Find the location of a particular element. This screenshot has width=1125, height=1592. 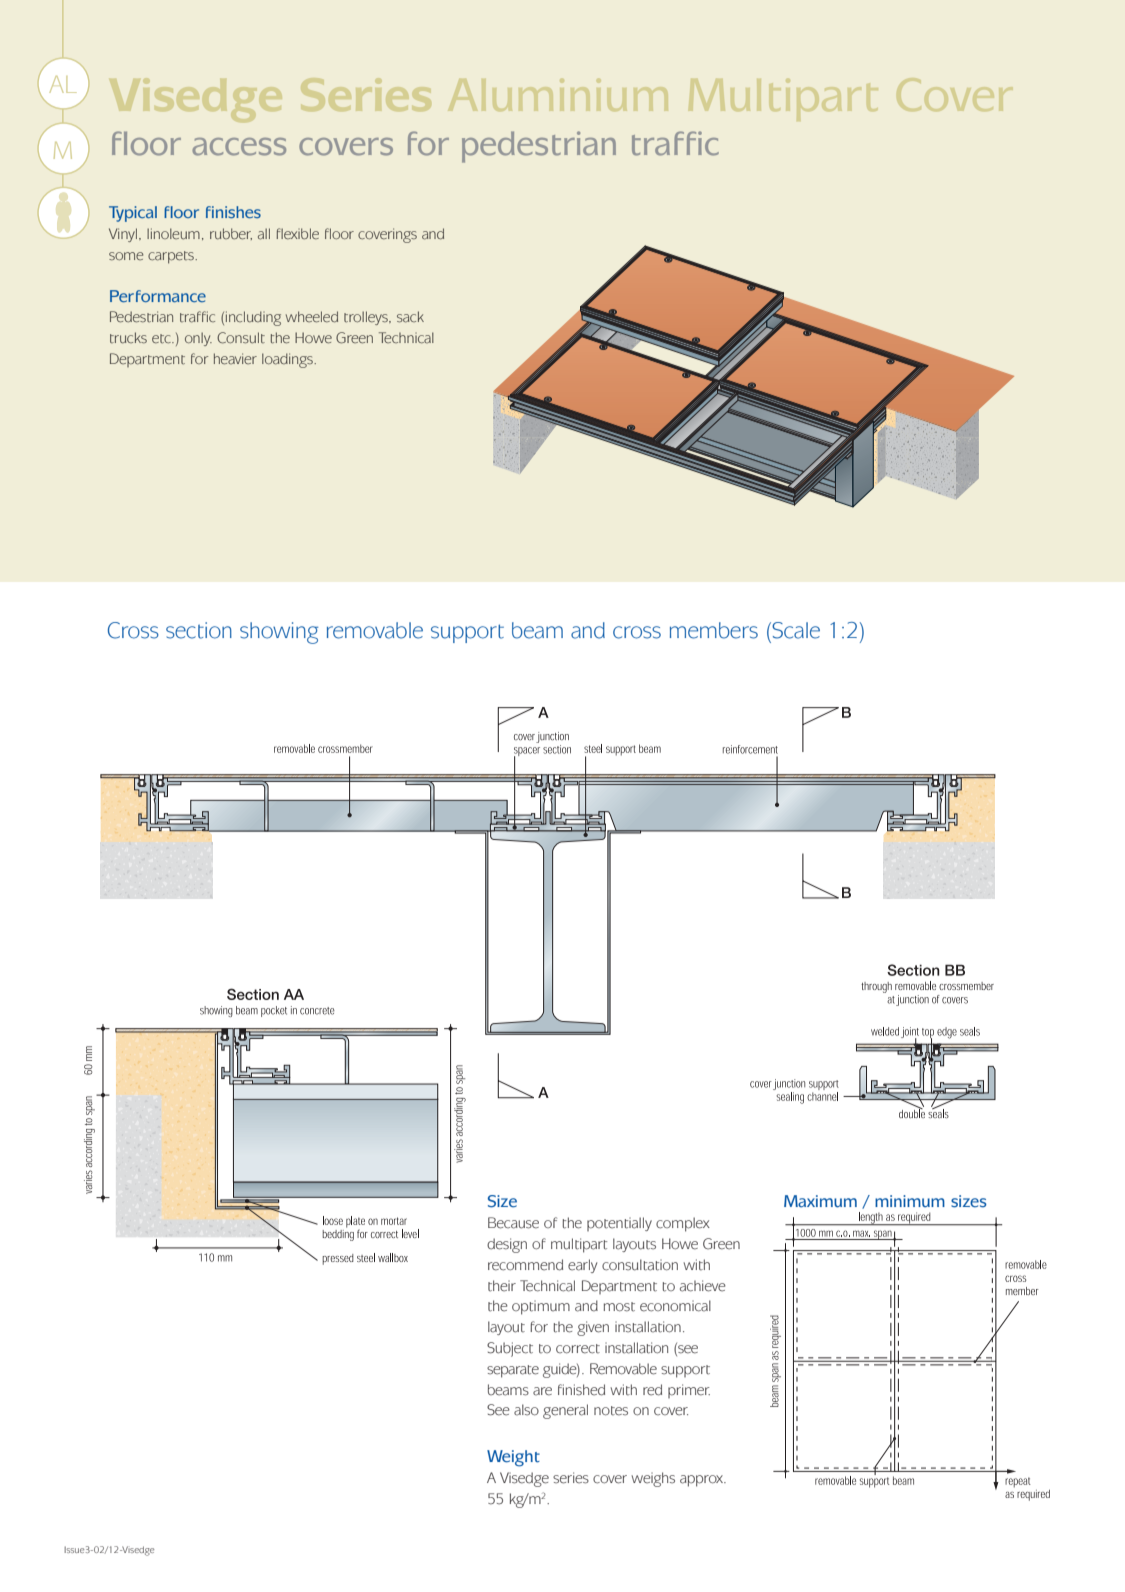

finishes is located at coordinates (233, 212).
